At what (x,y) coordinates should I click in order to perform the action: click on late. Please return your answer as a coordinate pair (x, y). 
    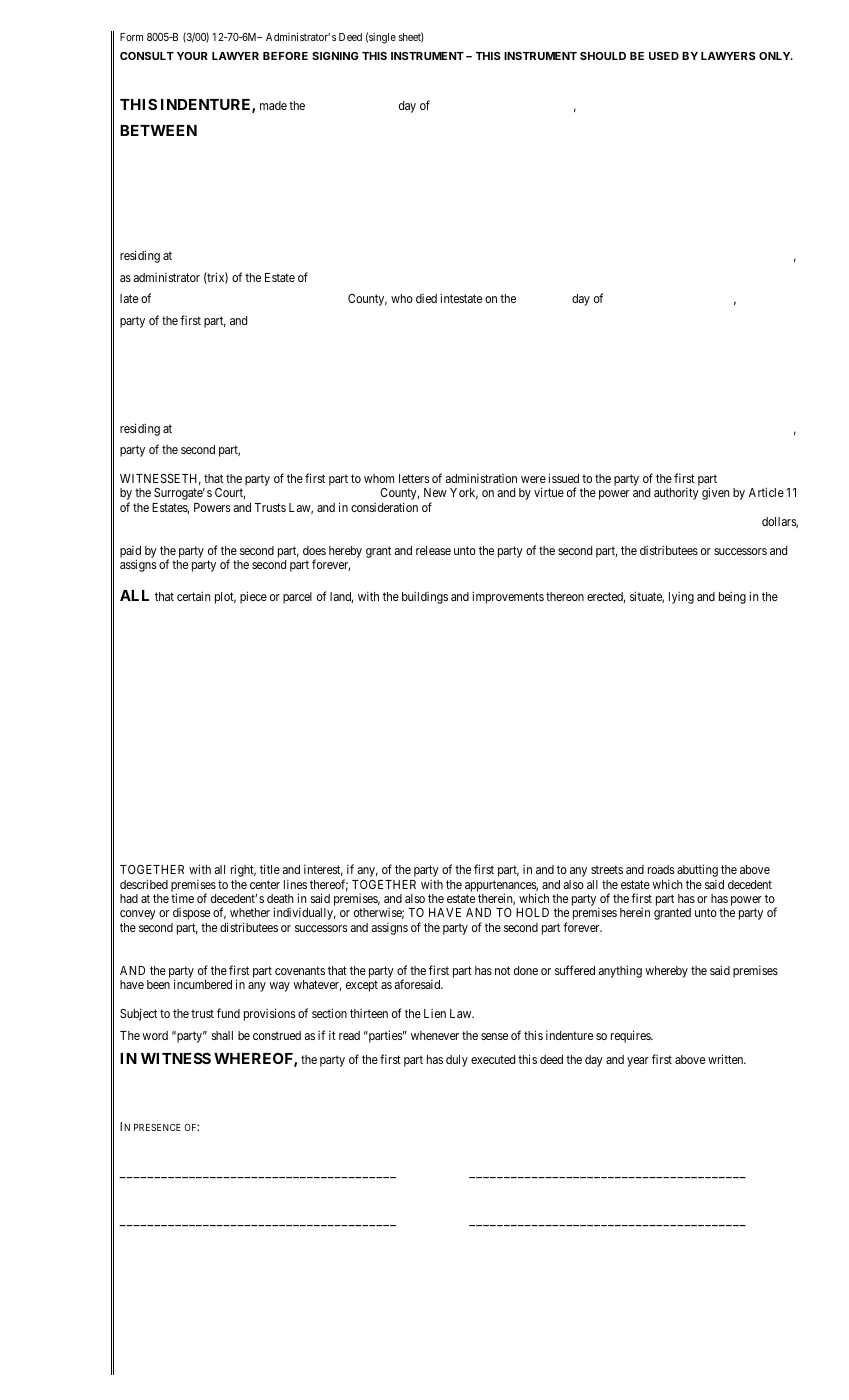
    Looking at the image, I should click on (129, 298).
